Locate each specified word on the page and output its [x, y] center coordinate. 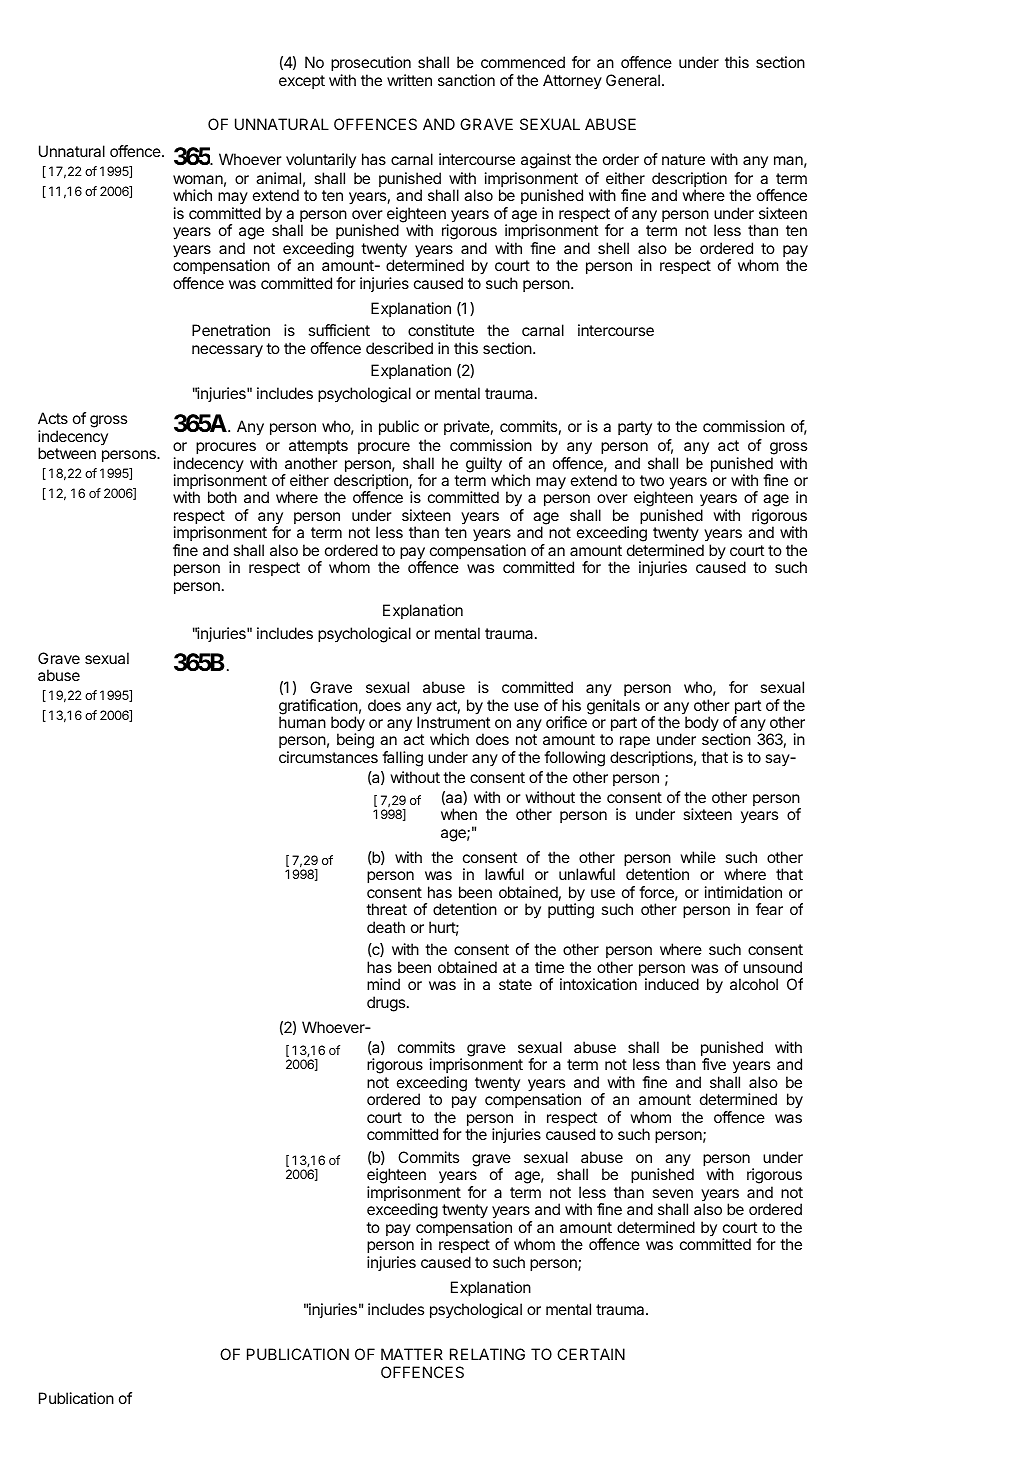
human [302, 722]
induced [672, 984]
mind [383, 984]
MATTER [412, 1354]
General [633, 80]
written [409, 80]
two [652, 480]
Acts [53, 418]
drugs [387, 1004]
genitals [613, 707]
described [399, 348]
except [302, 82]
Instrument [453, 722]
